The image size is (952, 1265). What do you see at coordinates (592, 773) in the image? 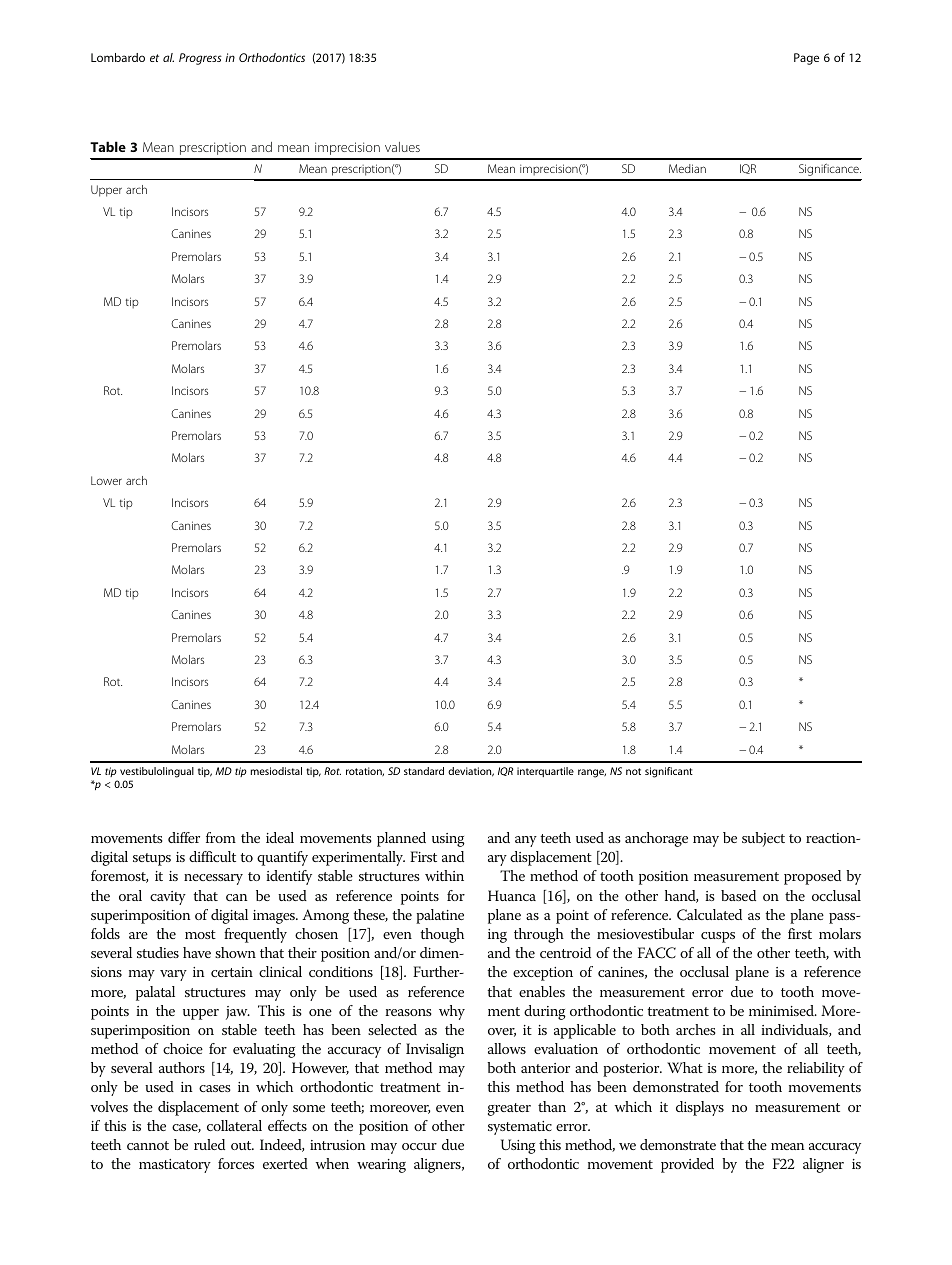
I see `range` at bounding box center [592, 773].
